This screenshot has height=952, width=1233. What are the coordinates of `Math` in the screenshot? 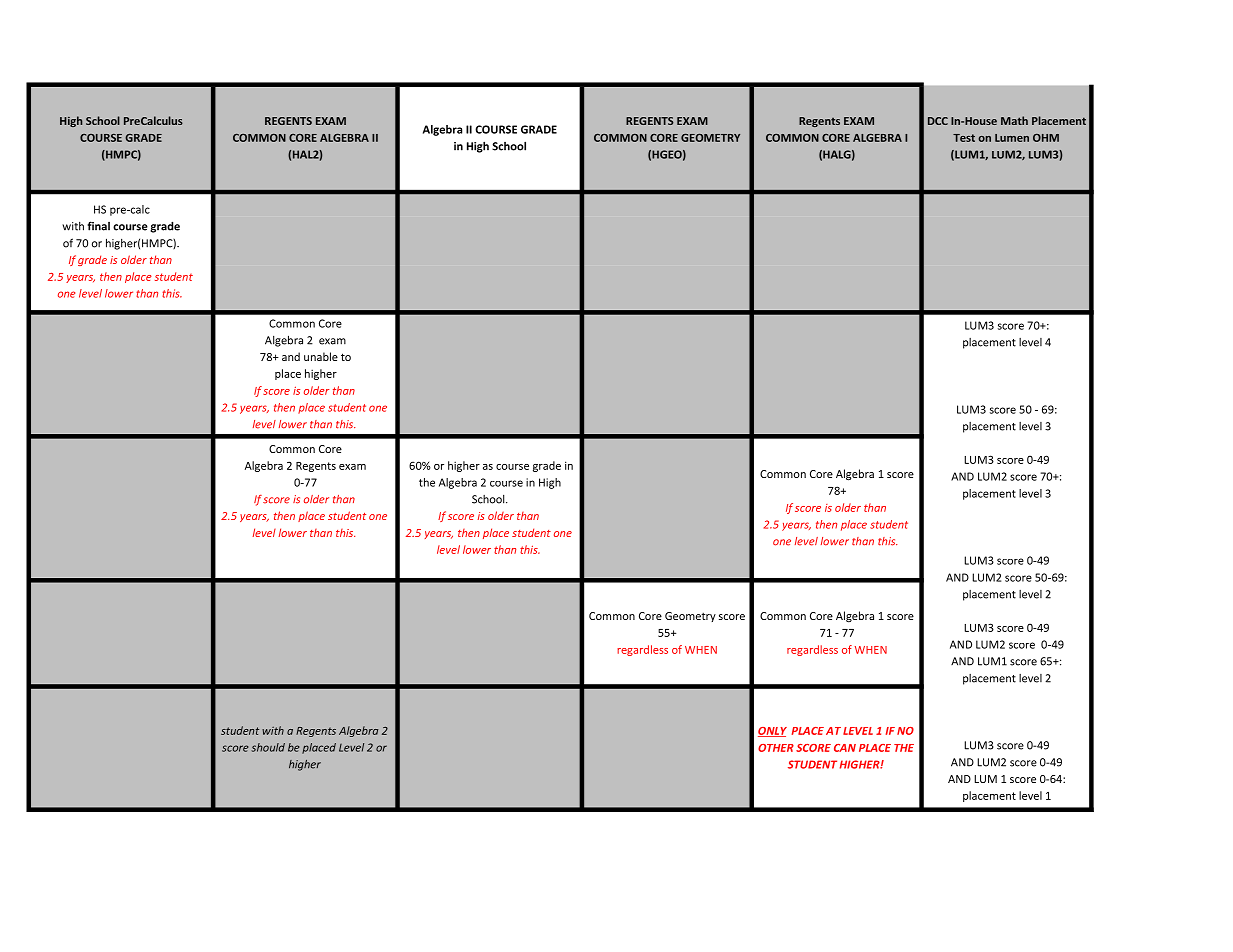 It's located at (1014, 120).
